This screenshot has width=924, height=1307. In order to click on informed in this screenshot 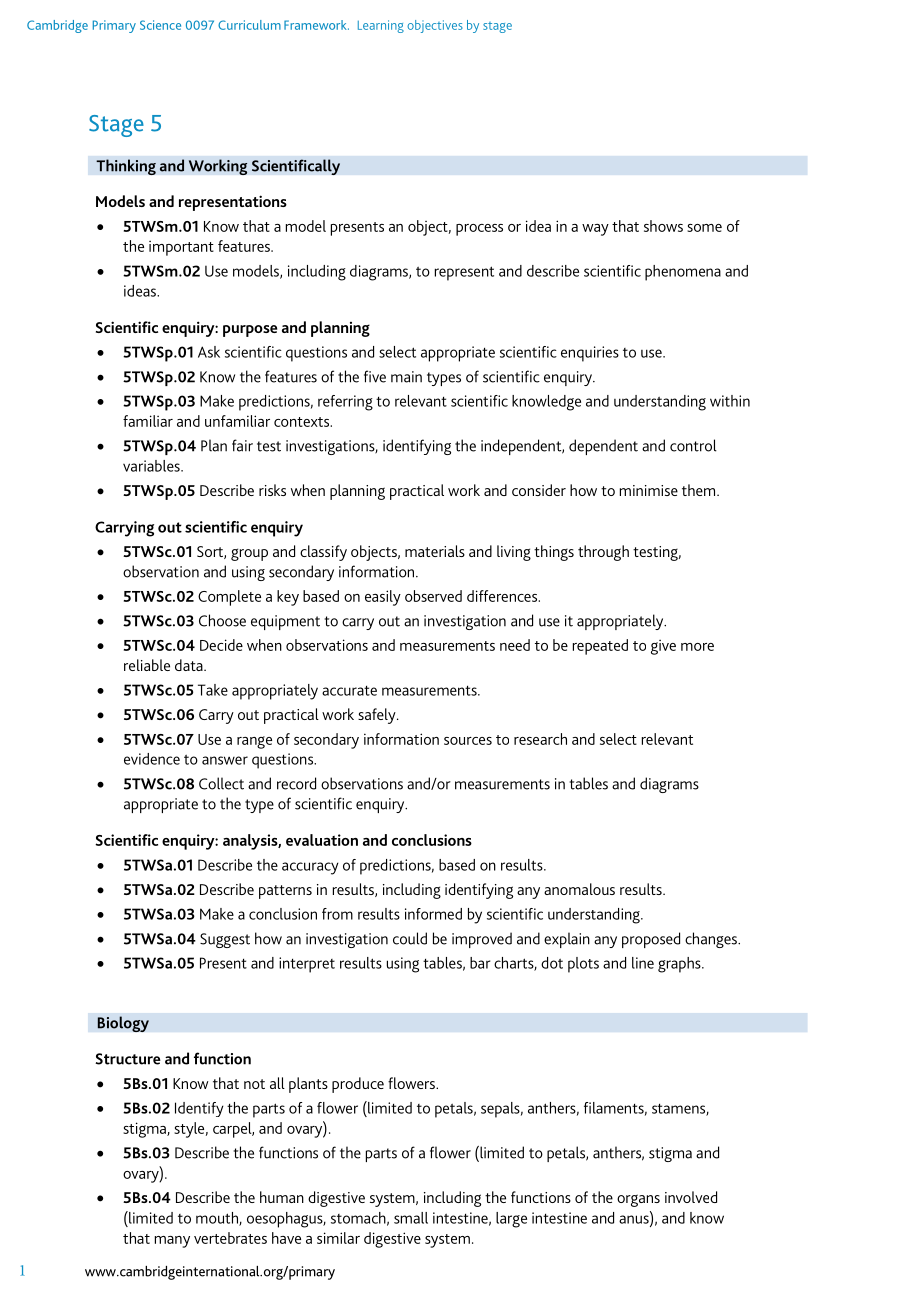, I will do `click(433, 914)`.
